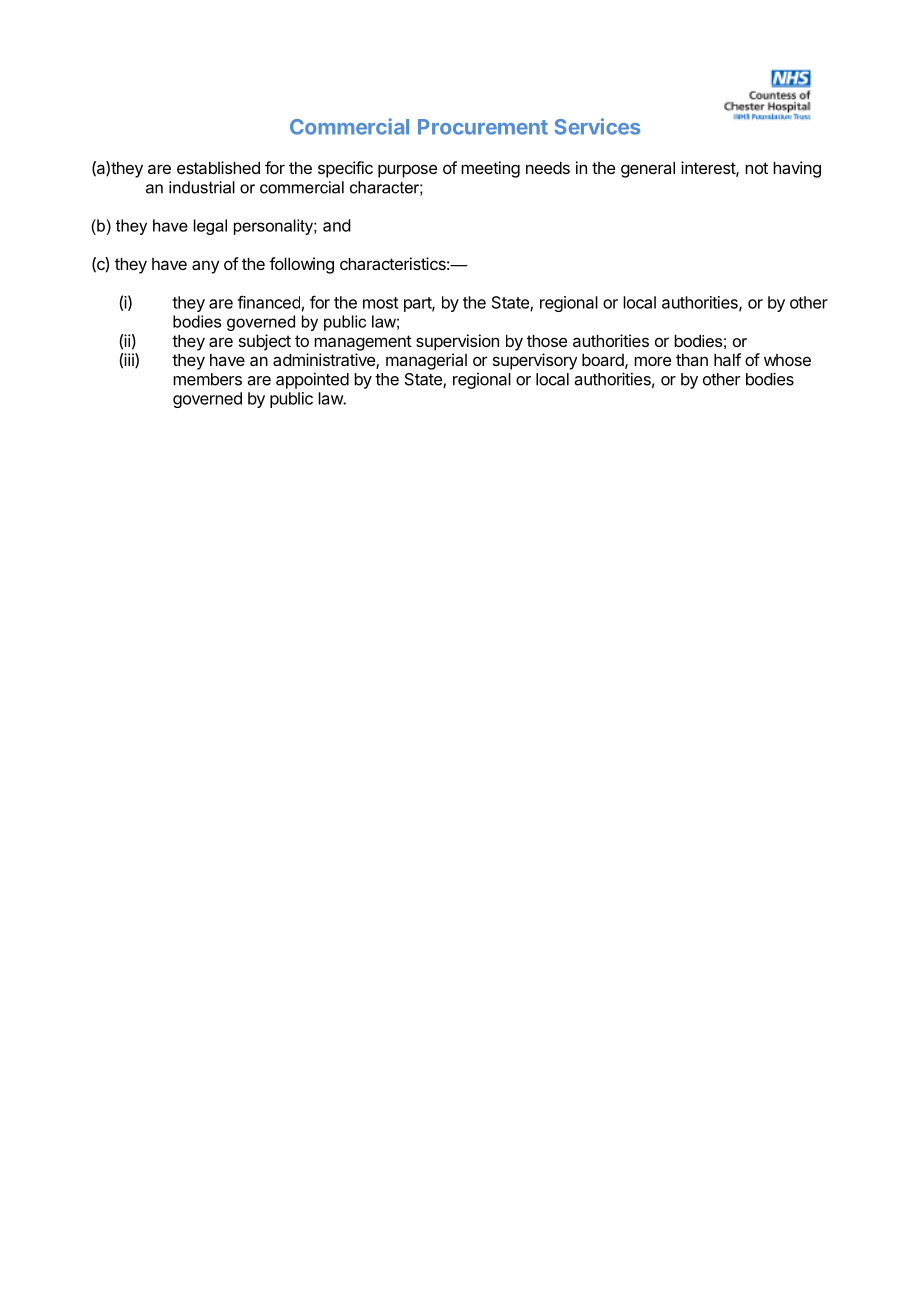 The height and width of the page is (1316, 903). What do you see at coordinates (218, 167) in the page?
I see `established` at bounding box center [218, 167].
